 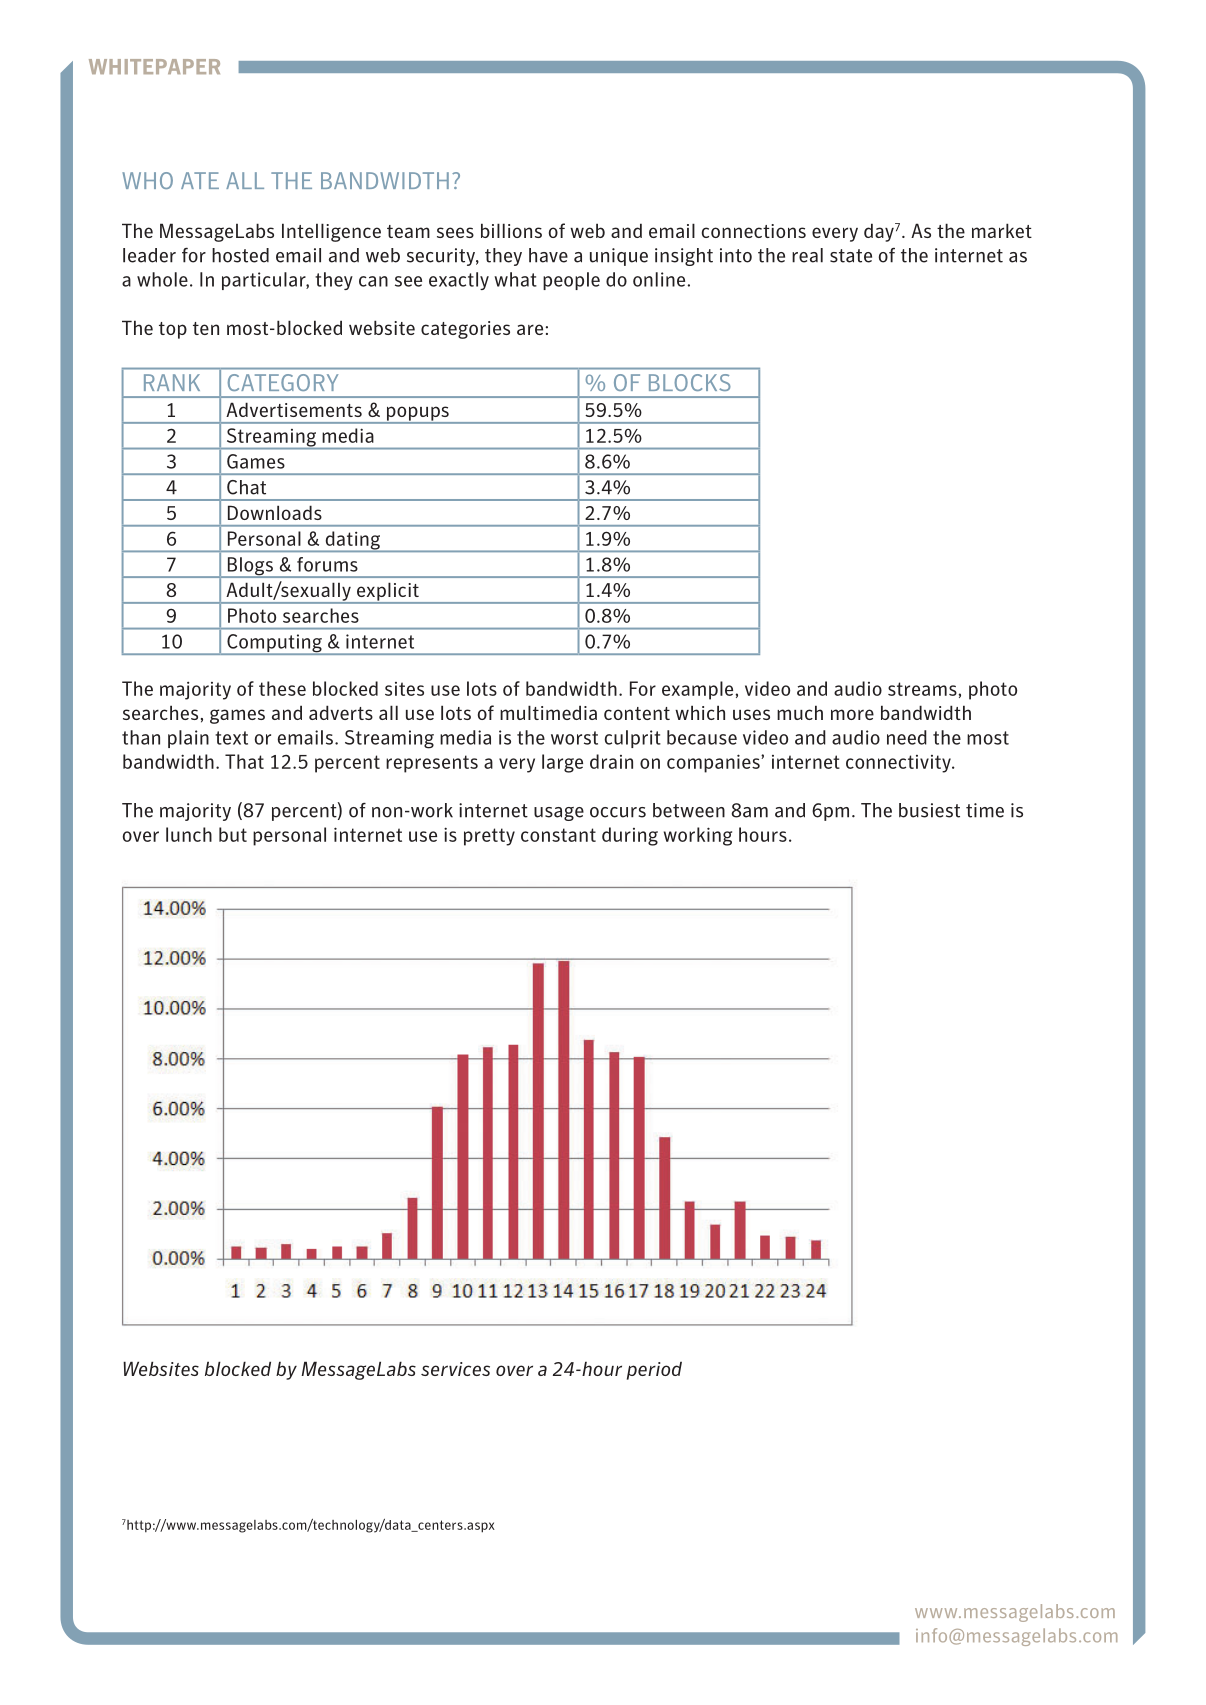 I want to click on market, so click(x=1002, y=230).
